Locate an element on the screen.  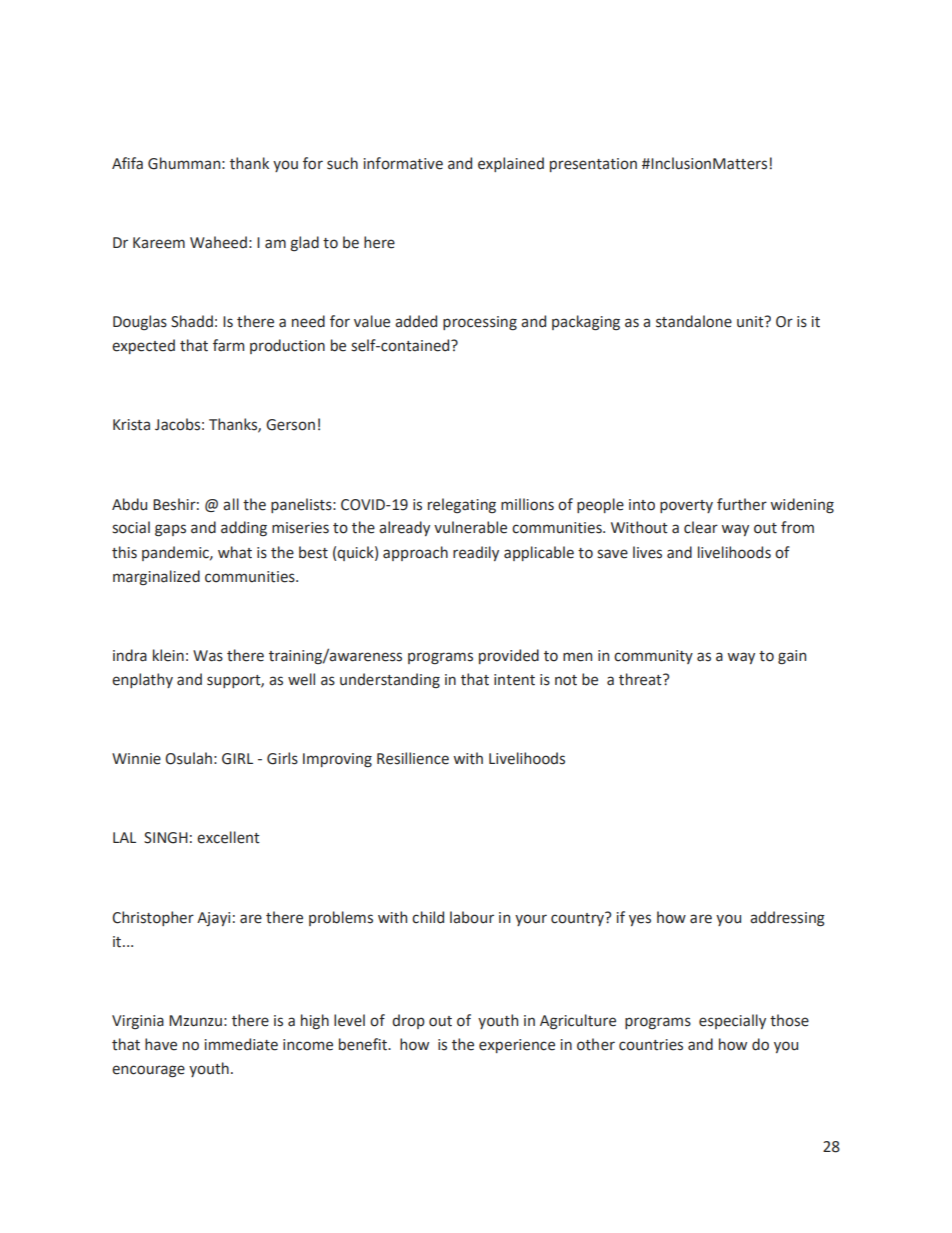
provided is located at coordinates (509, 656).
